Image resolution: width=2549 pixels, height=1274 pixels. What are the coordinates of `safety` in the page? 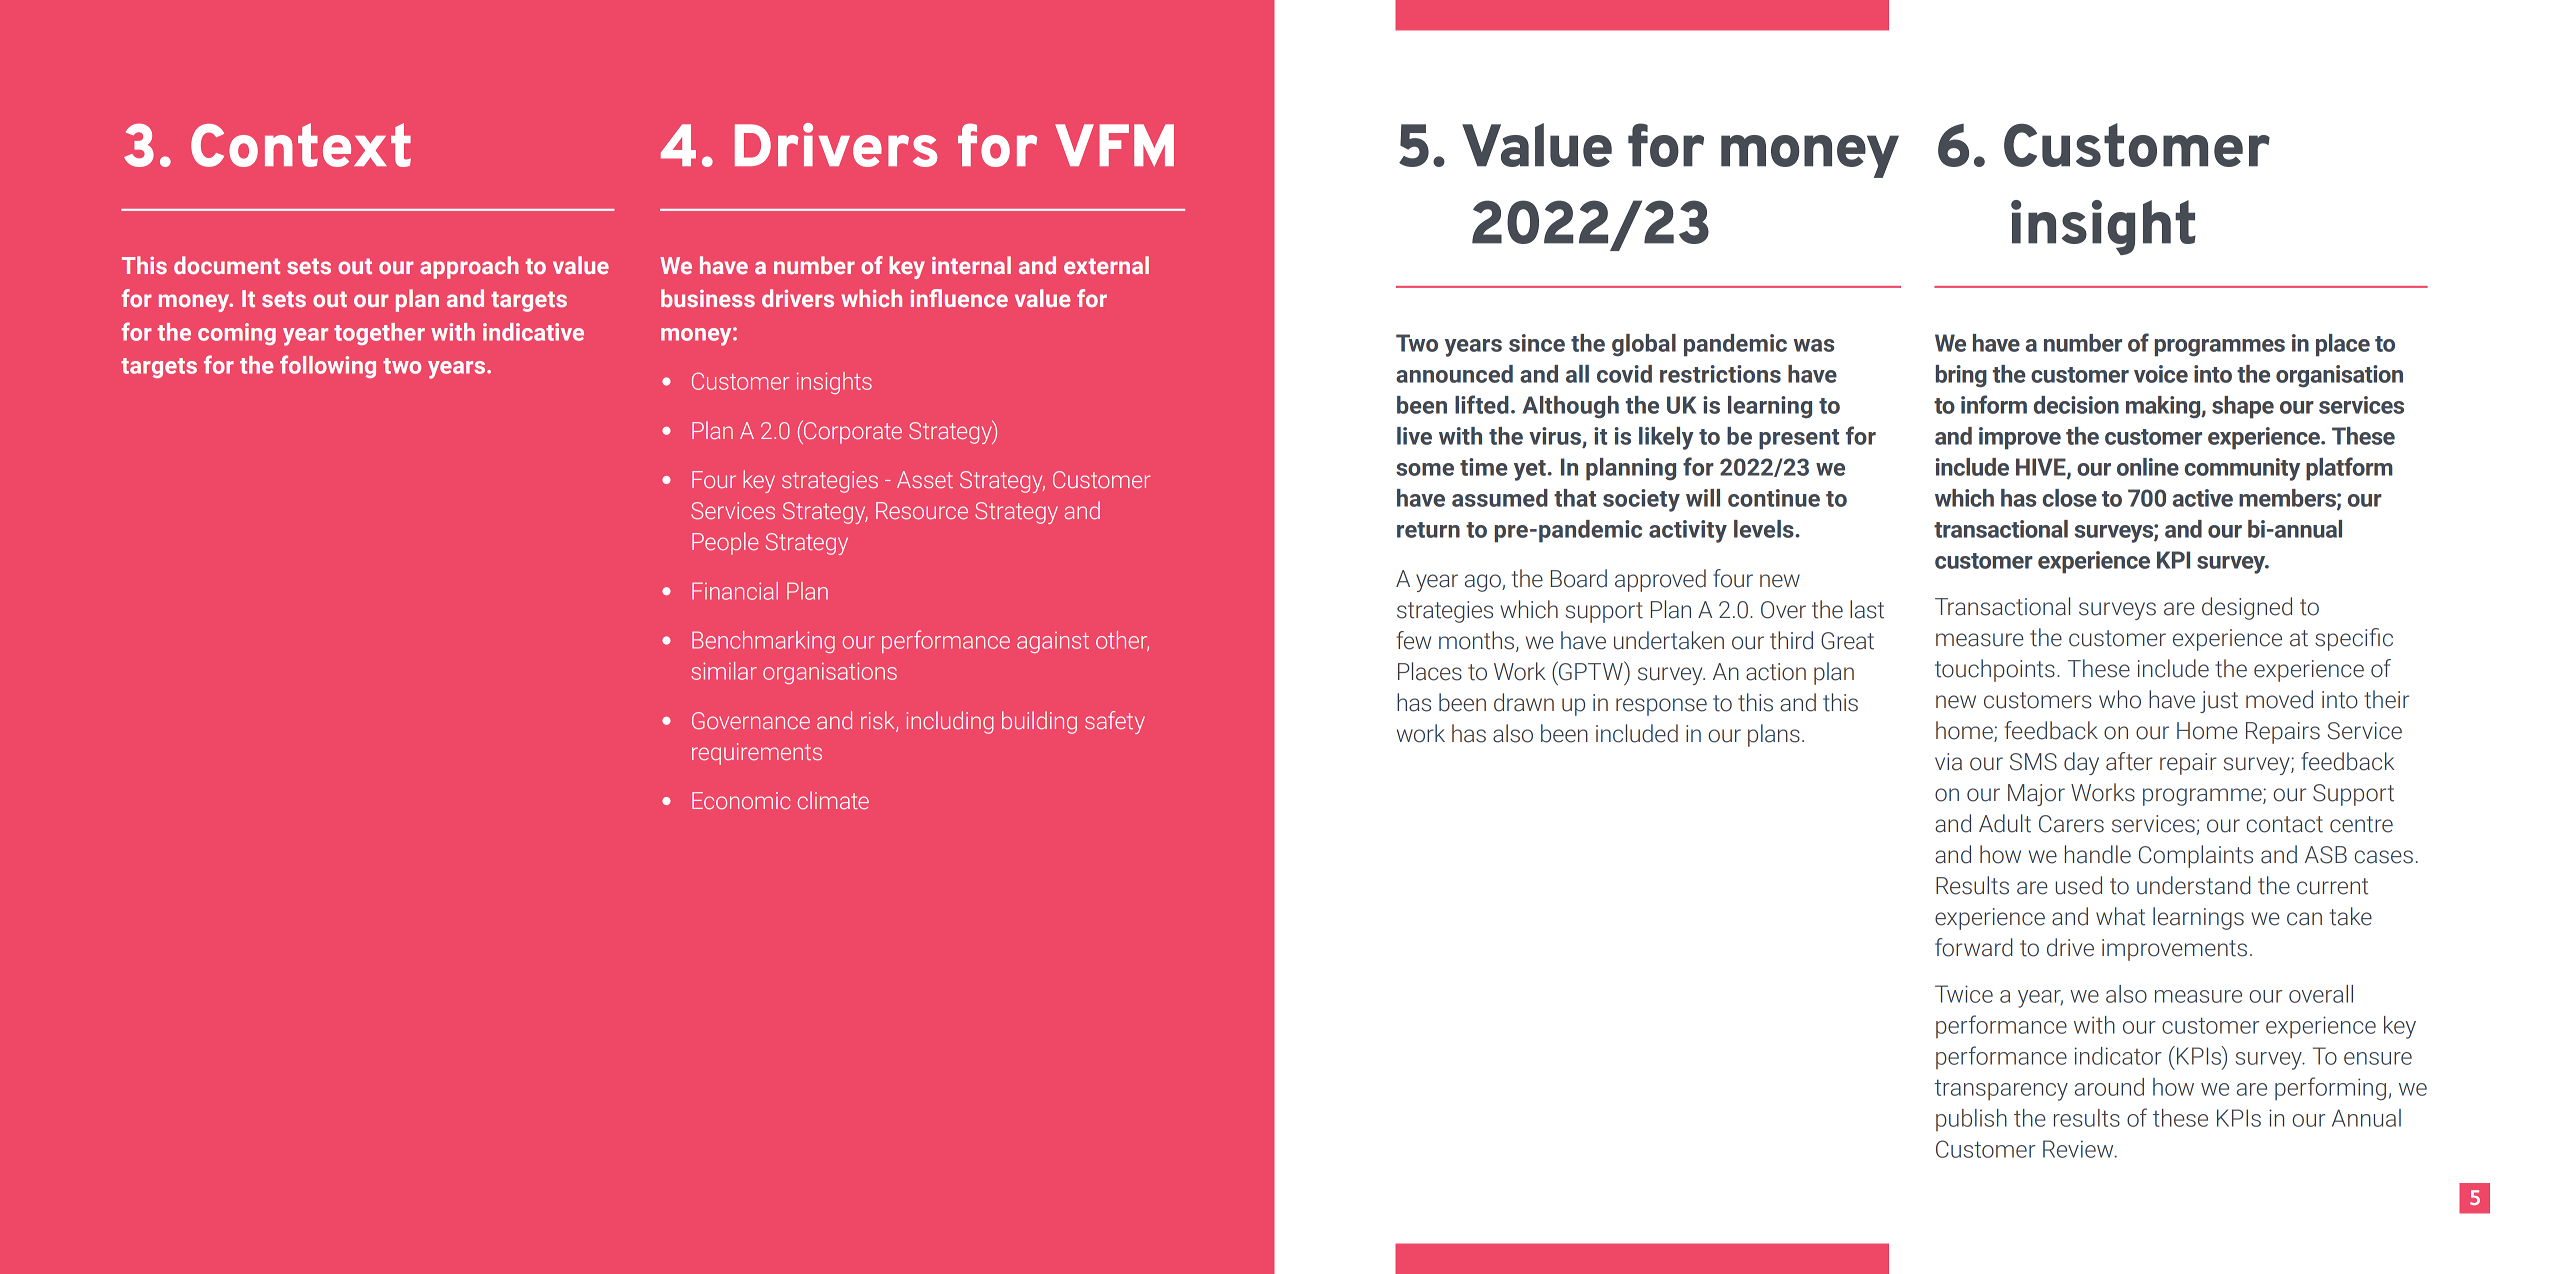 It's located at (1115, 722).
